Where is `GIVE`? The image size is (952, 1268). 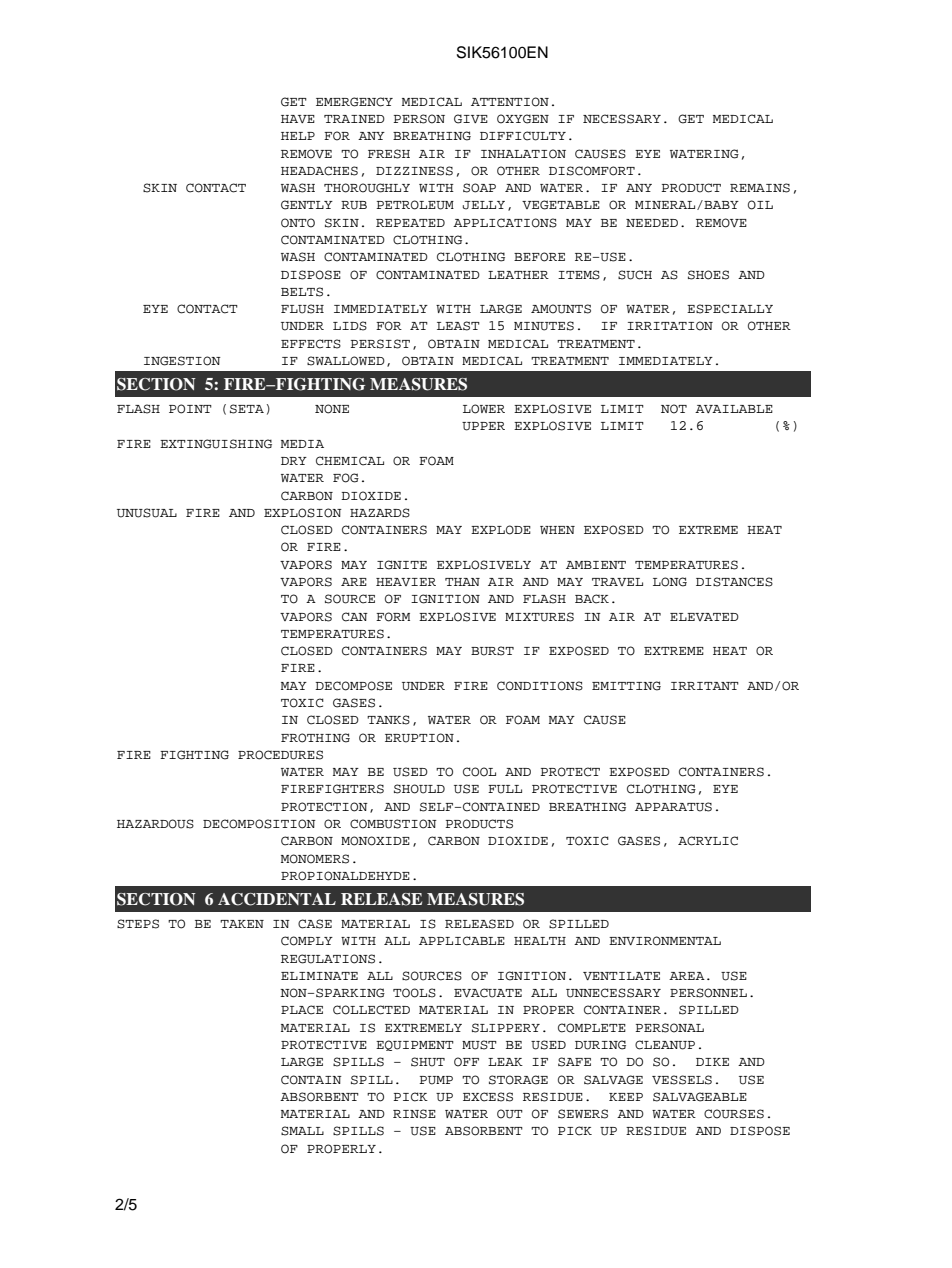
GIVE is located at coordinates (471, 119).
